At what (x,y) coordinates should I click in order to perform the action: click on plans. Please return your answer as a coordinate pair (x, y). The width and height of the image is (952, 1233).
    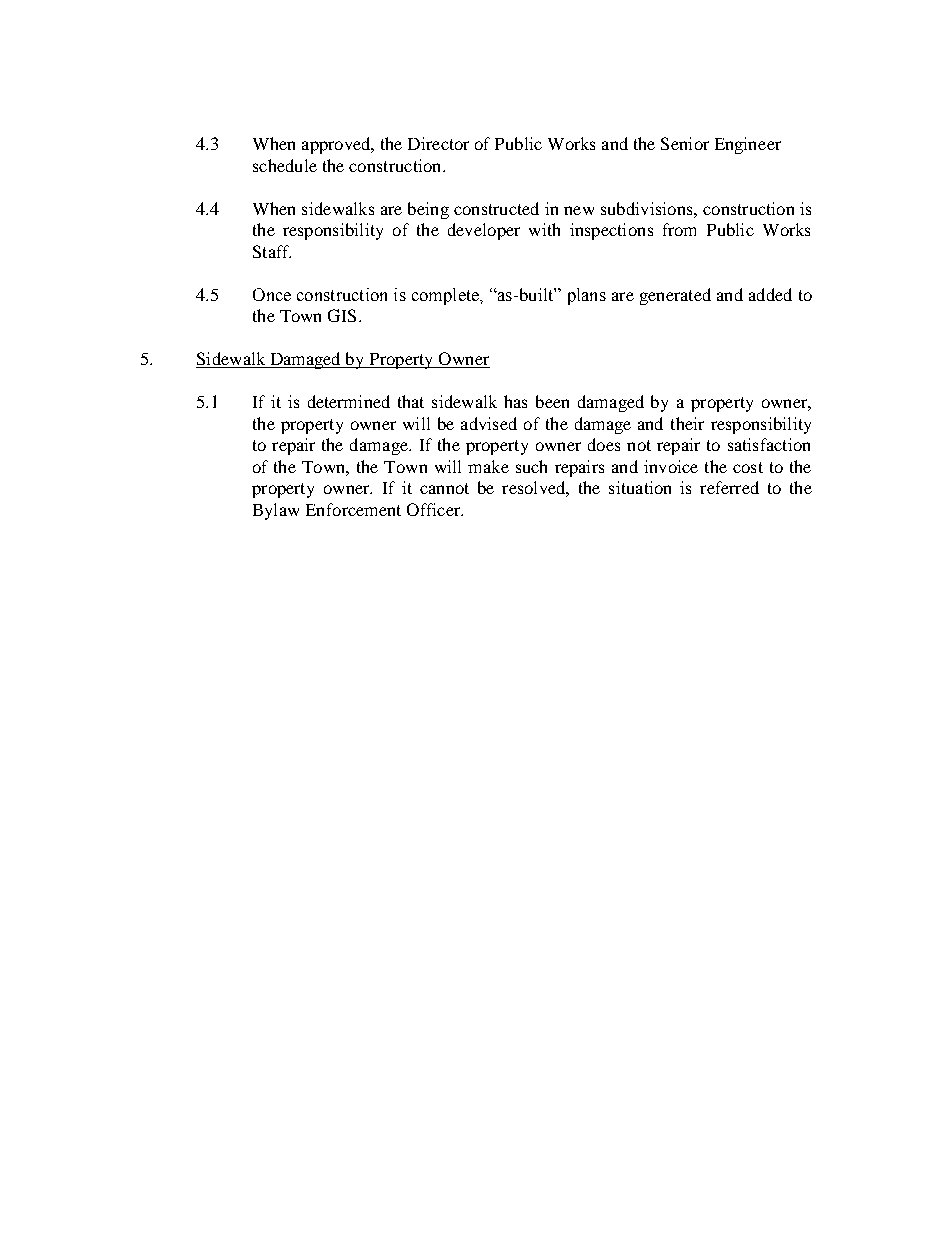
    Looking at the image, I should click on (587, 296).
